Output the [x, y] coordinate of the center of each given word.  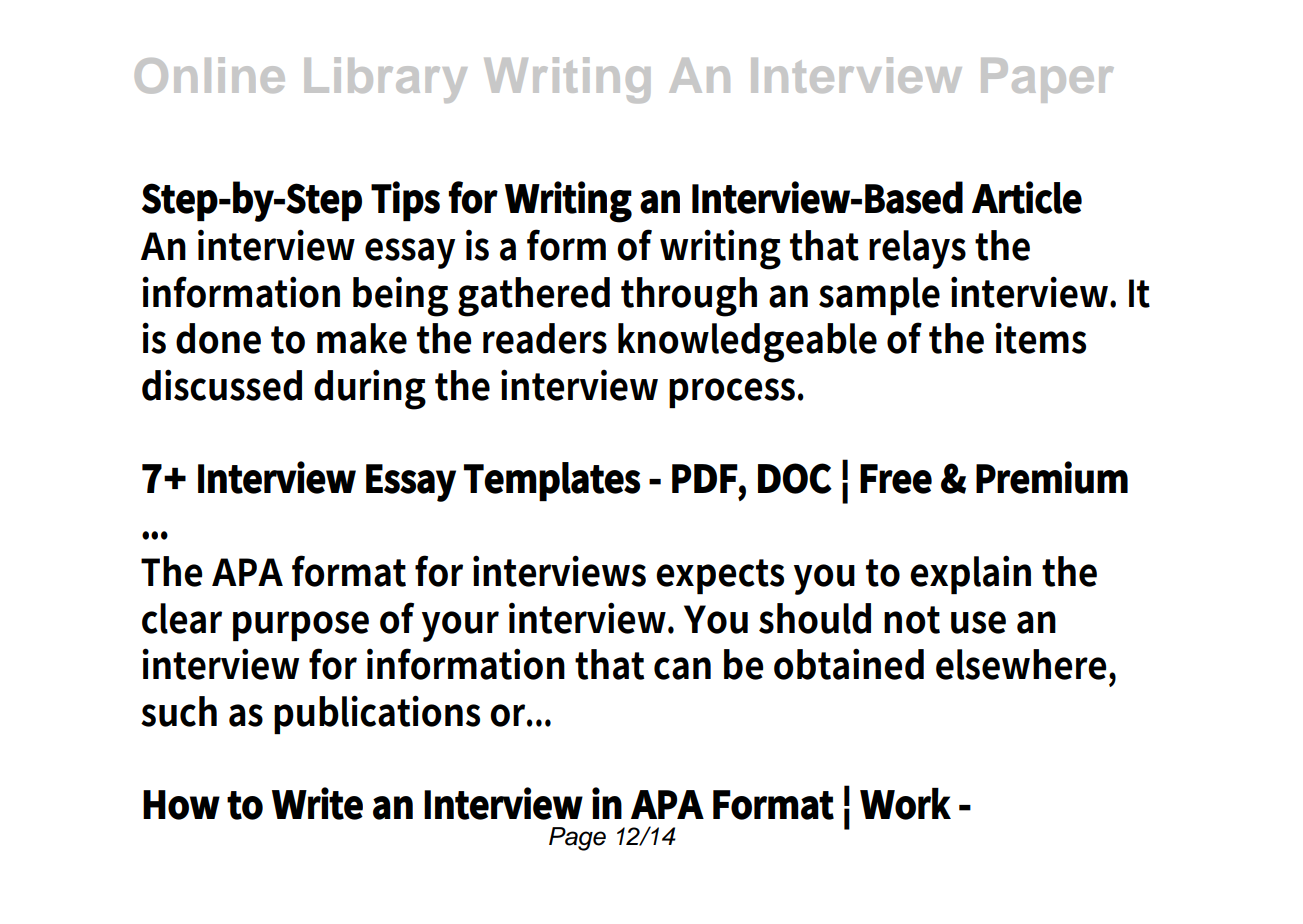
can [682, 668]
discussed [222, 385]
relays [917, 249]
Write [317, 803]
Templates [552, 481]
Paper [1047, 80]
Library [386, 80]
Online [210, 75]
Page [577, 839]
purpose [301, 626]
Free [896, 479]
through [689, 297]
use [978, 622]
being [400, 297]
